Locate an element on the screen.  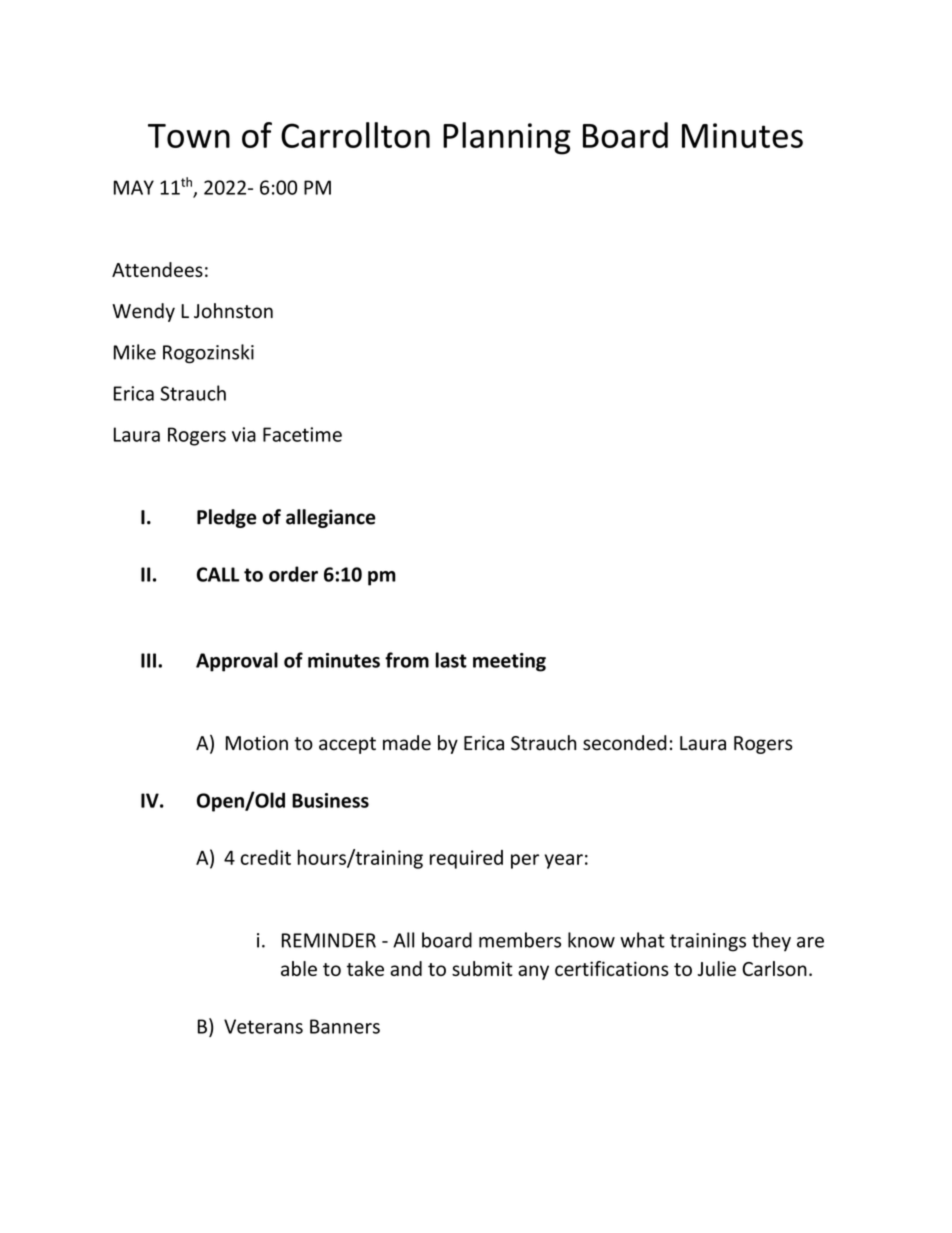
Veterans is located at coordinates (263, 1026).
